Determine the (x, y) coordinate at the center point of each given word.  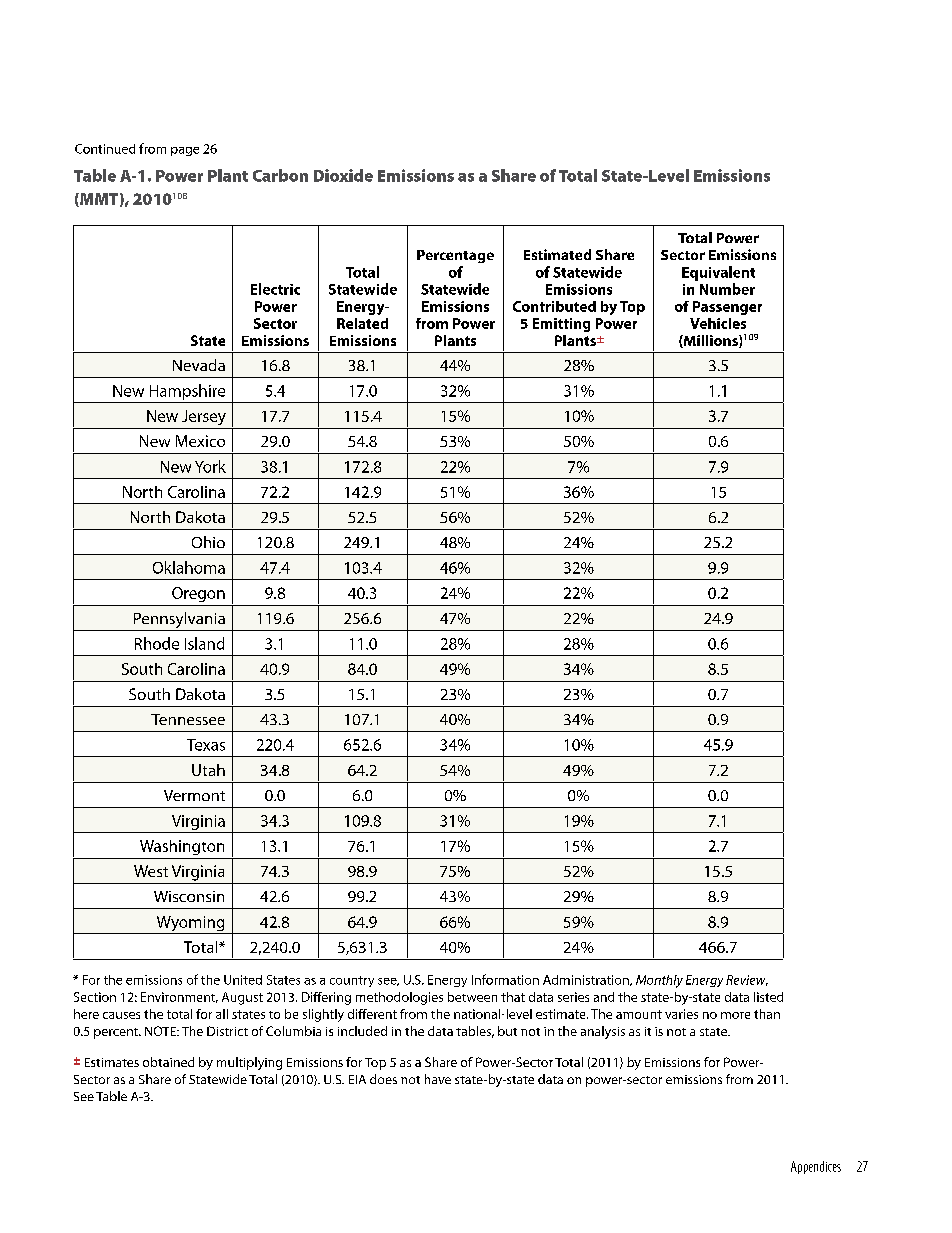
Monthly (659, 981)
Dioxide (343, 175)
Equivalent (718, 273)
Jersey (204, 417)
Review (747, 980)
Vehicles (718, 323)
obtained (168, 1062)
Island (204, 643)
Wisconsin (189, 896)
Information (505, 979)
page (185, 151)
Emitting (561, 325)
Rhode (157, 643)
